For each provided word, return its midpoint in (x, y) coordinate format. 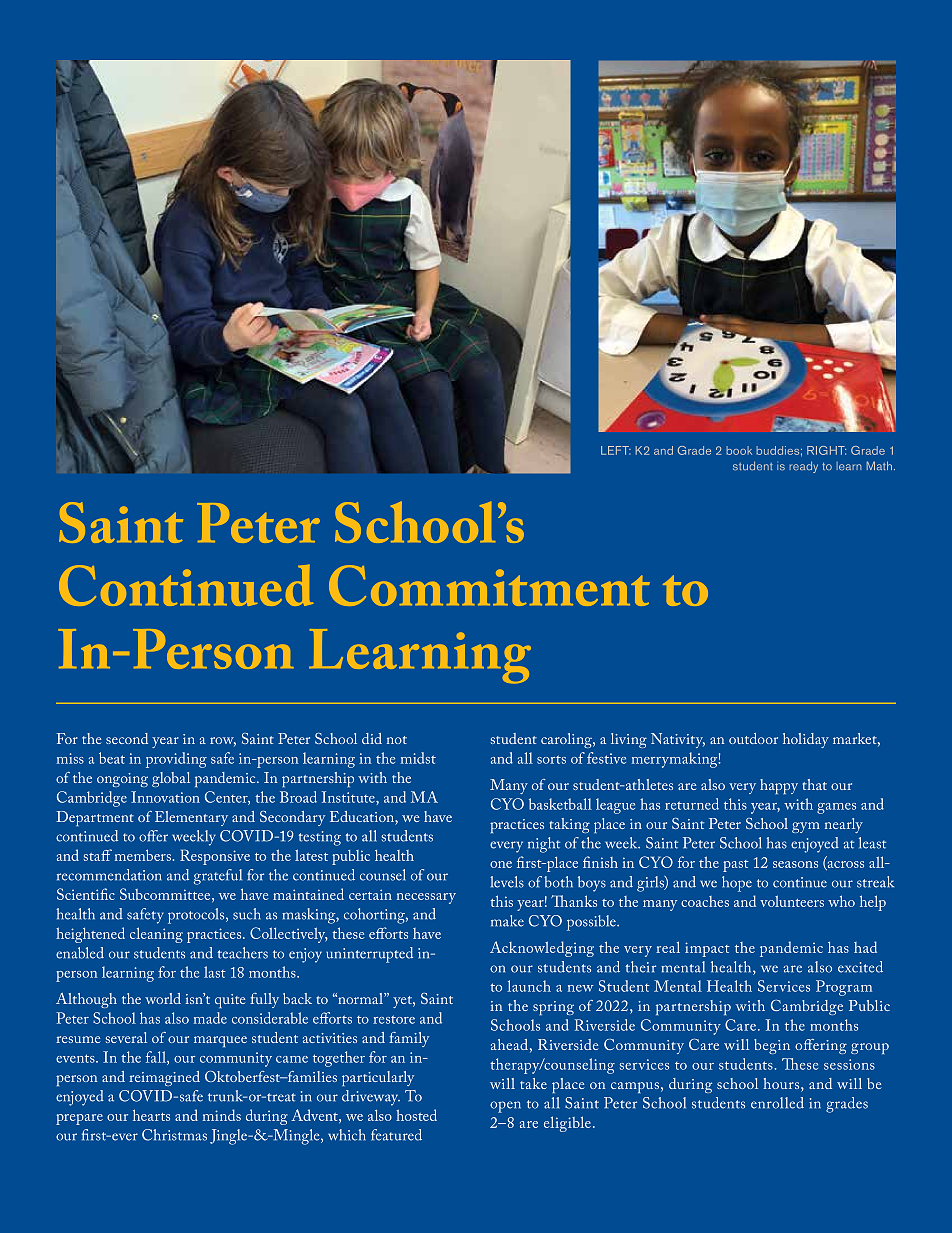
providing (176, 760)
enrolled (777, 1103)
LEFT (616, 450)
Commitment (489, 585)
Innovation (165, 797)
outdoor (753, 738)
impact (707, 949)
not (397, 740)
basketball (560, 804)
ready (803, 467)
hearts (151, 1115)
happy (779, 786)
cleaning (156, 935)
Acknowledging (542, 949)
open (505, 1107)
